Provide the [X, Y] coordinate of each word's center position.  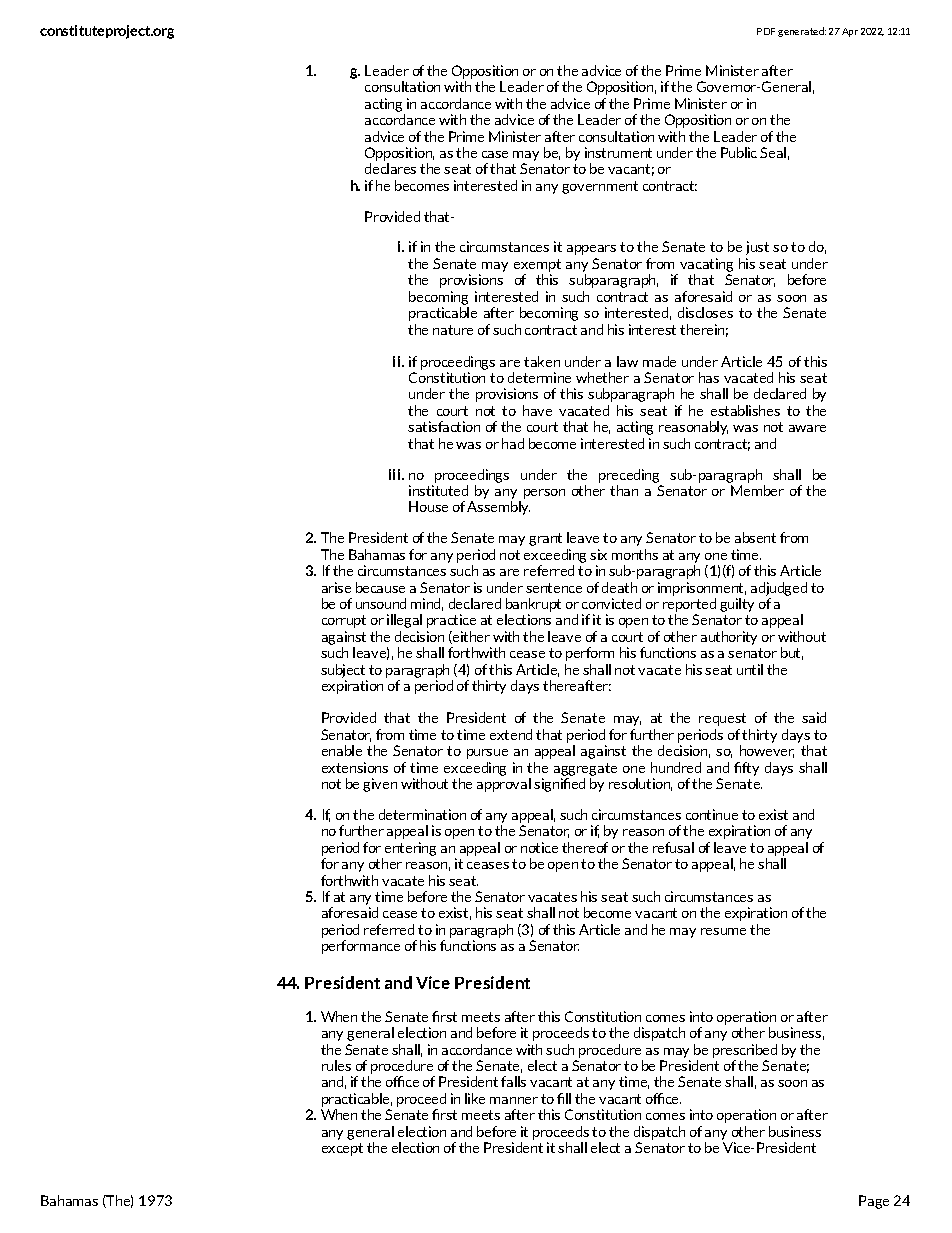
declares [390, 168]
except [342, 1149]
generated [802, 32]
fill [564, 1098]
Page [874, 1202]
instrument [618, 152]
